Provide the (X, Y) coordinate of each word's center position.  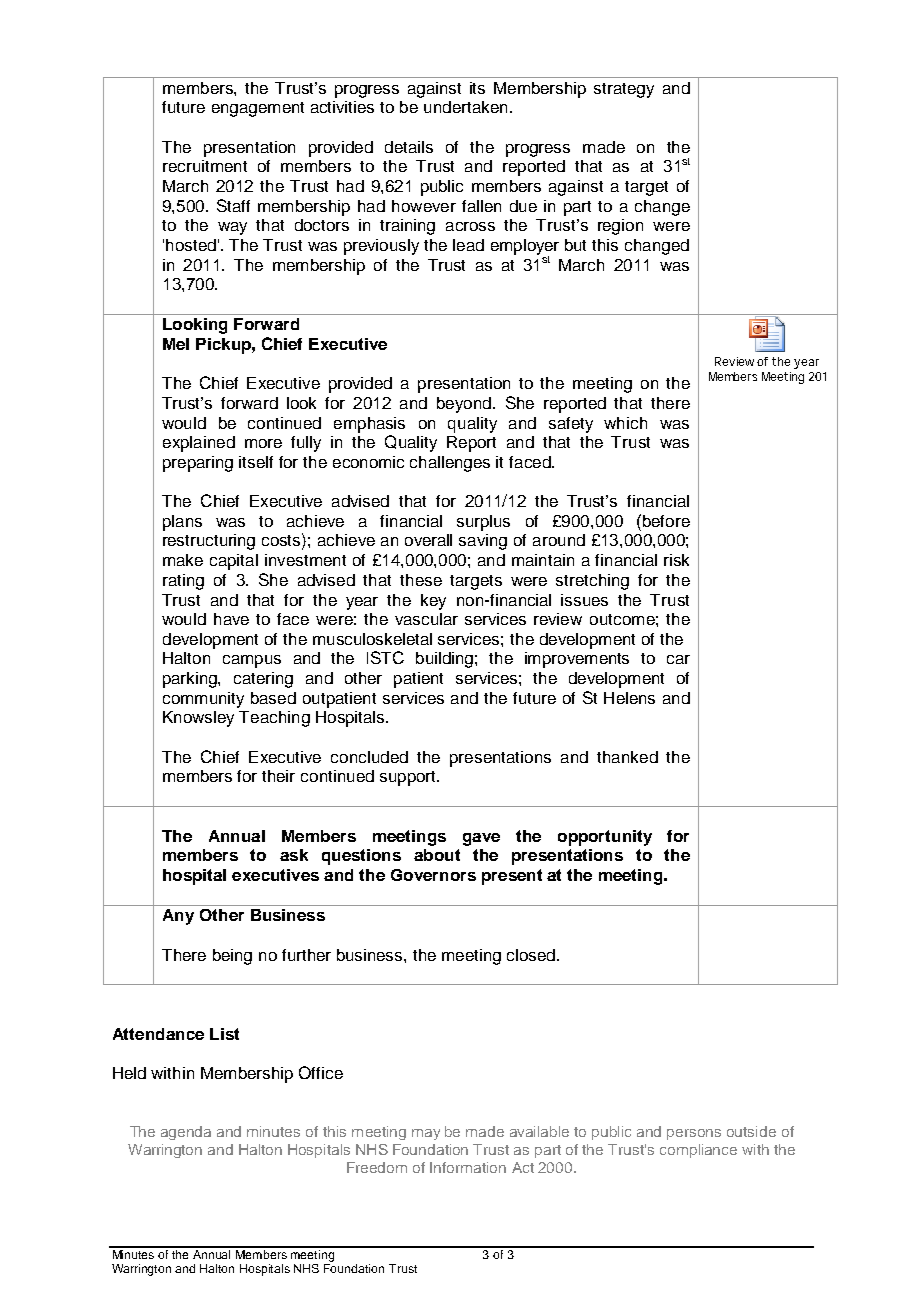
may (426, 1134)
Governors (433, 875)
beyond (464, 405)
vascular (426, 619)
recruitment (205, 166)
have (231, 619)
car (678, 659)
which (625, 423)
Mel (176, 344)
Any (178, 917)
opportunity (605, 838)
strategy (624, 90)
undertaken (465, 107)
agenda (186, 1133)
